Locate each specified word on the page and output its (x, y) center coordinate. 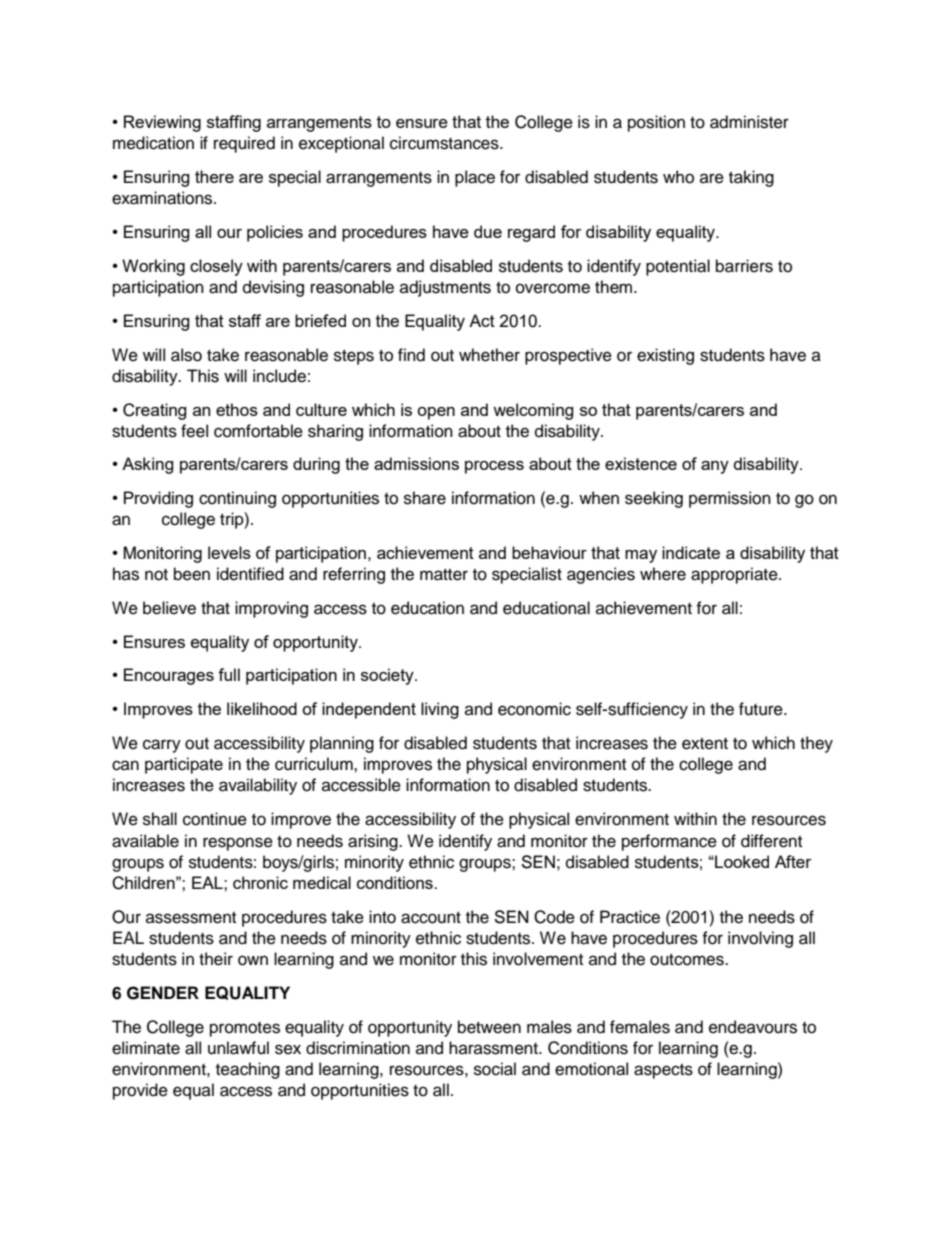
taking (751, 178)
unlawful (238, 1048)
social (495, 1069)
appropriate (735, 575)
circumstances (445, 143)
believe (169, 608)
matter (444, 575)
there (214, 176)
